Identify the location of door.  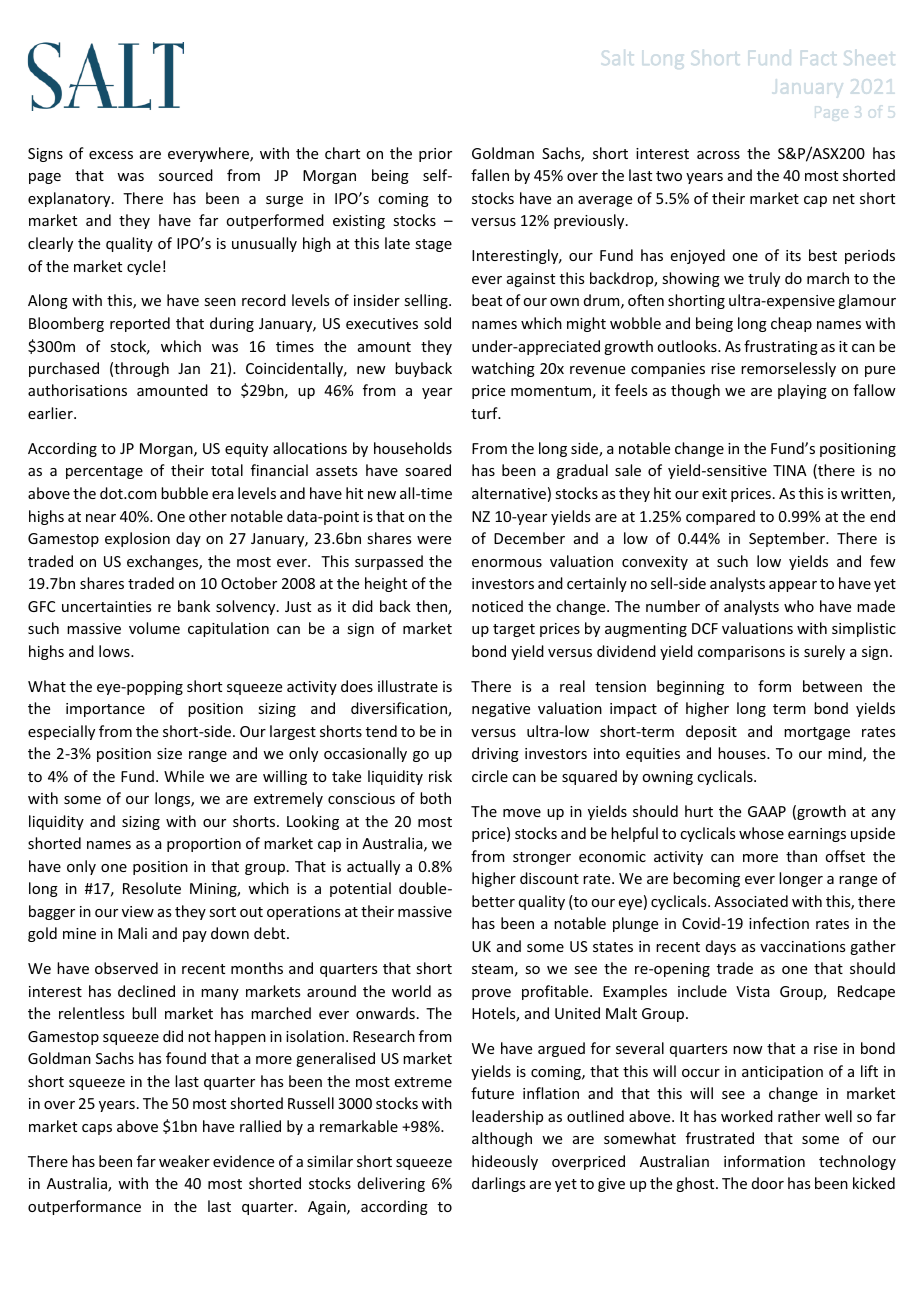
(768, 1183).
